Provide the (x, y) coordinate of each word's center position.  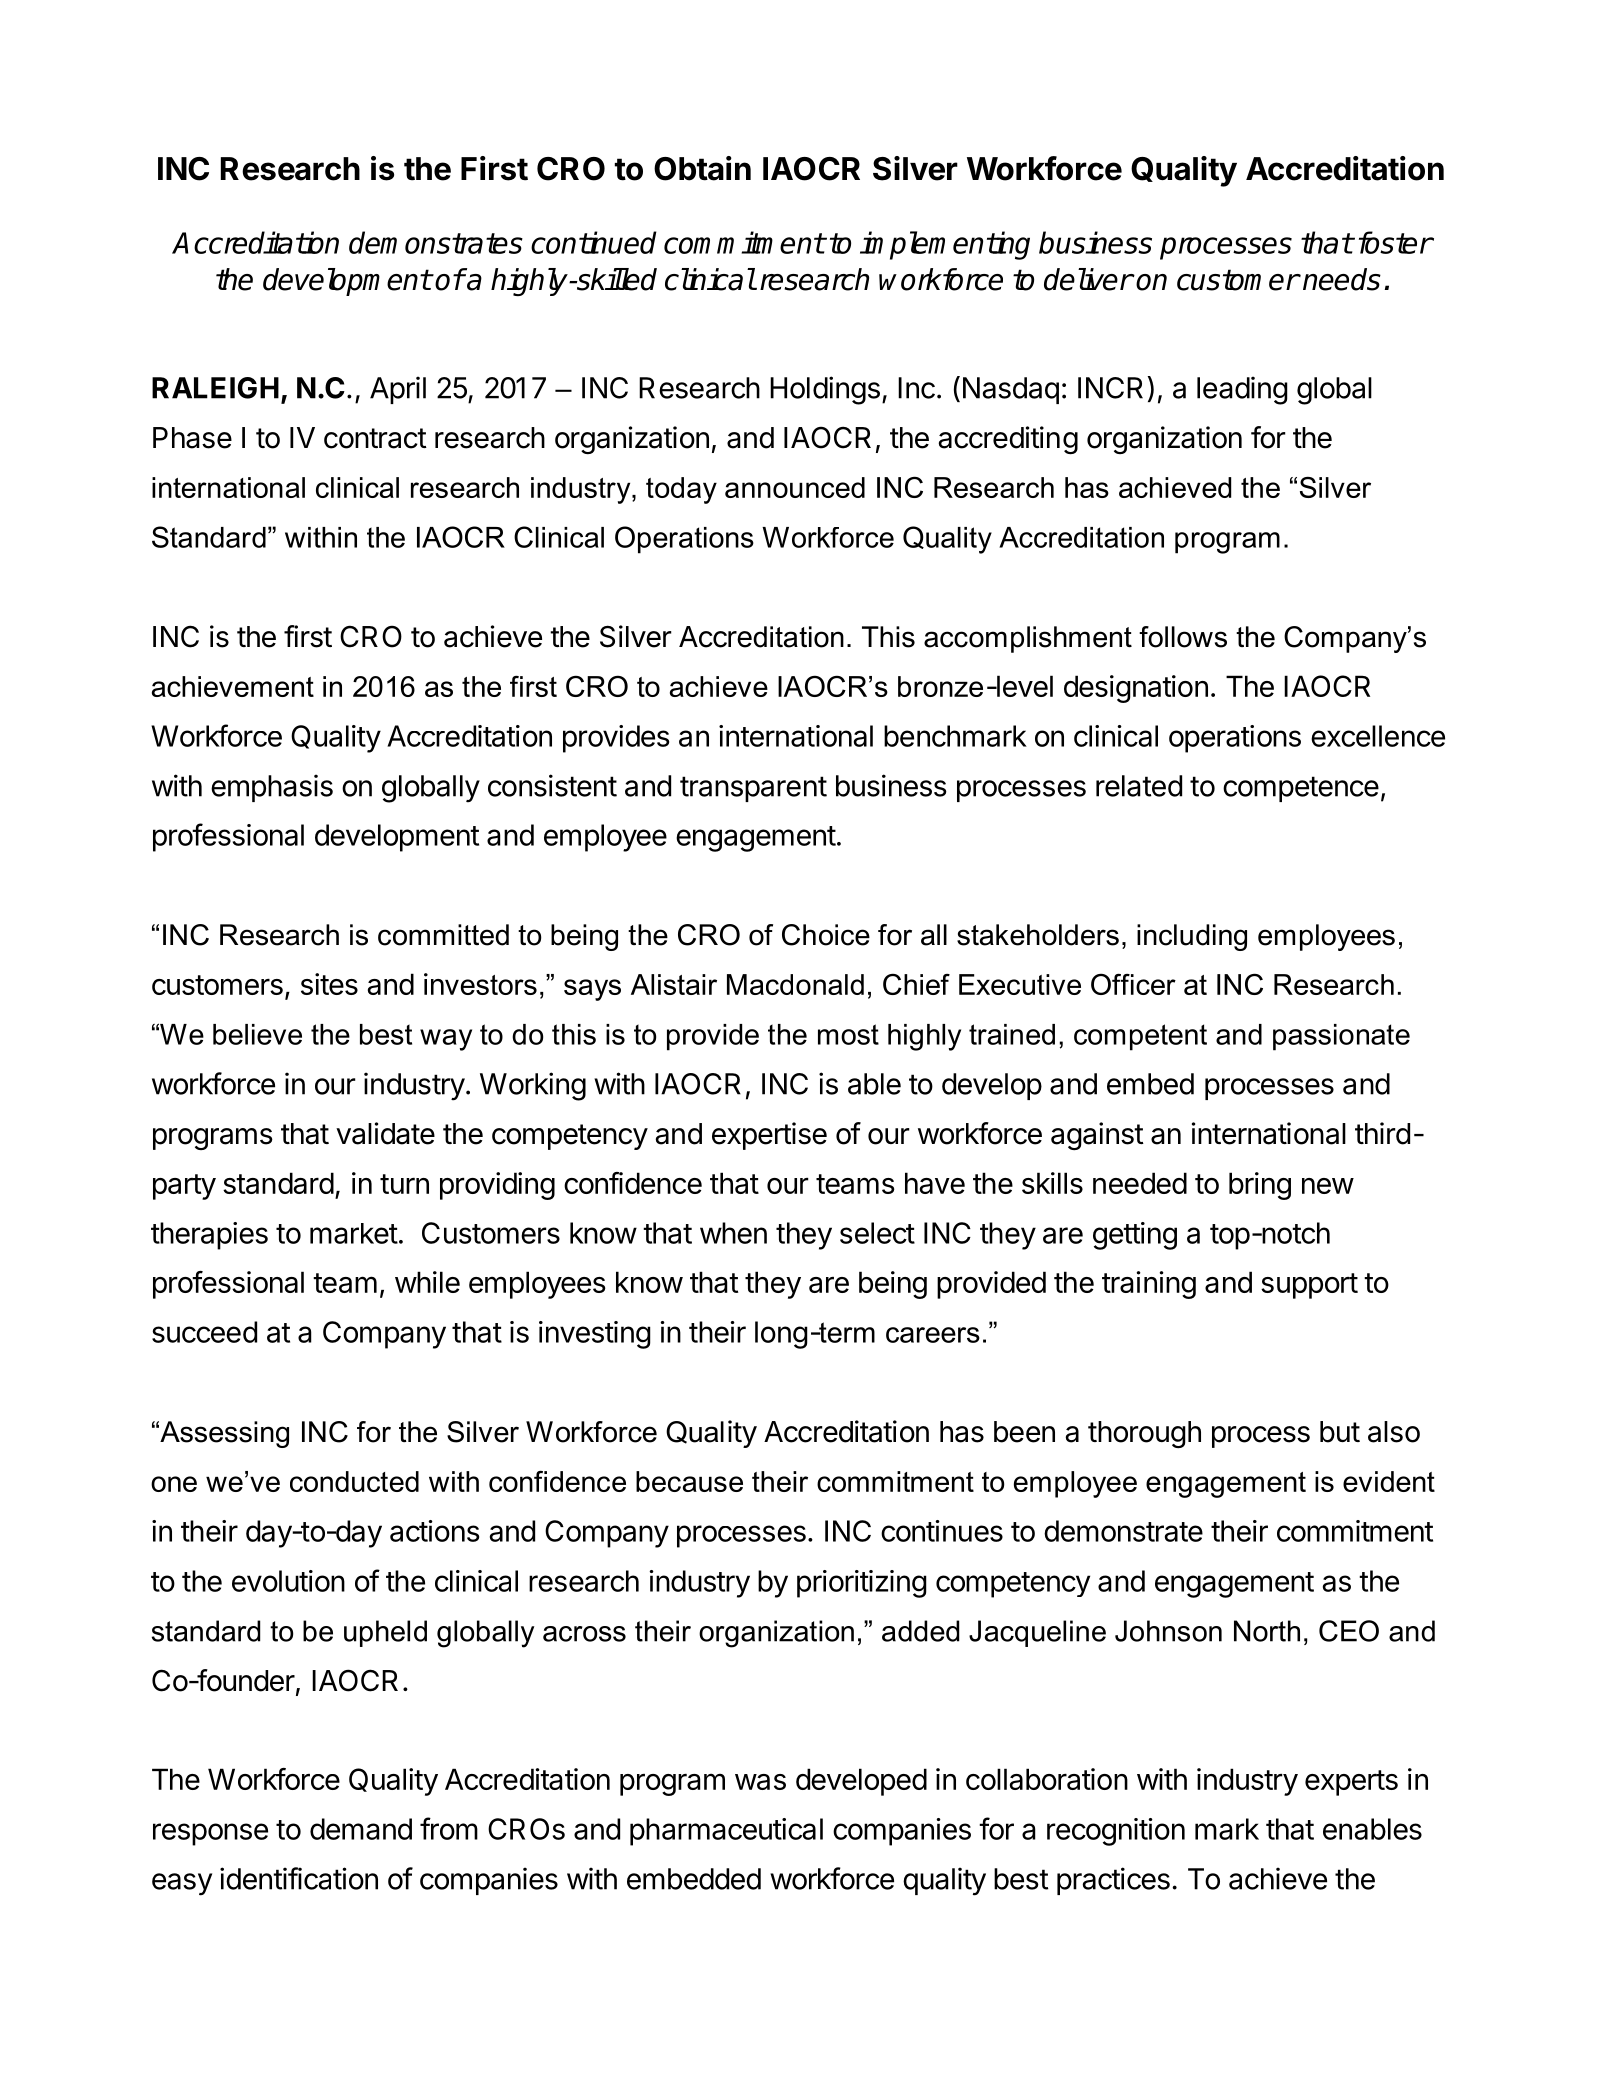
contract (375, 438)
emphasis (272, 788)
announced (795, 487)
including (1192, 937)
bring (1260, 1186)
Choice (826, 935)
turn (404, 1184)
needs (1342, 279)
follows (1183, 637)
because (689, 1481)
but (1340, 1432)
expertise (769, 1136)
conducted (354, 1481)
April (398, 390)
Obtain (702, 168)
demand (361, 1829)
